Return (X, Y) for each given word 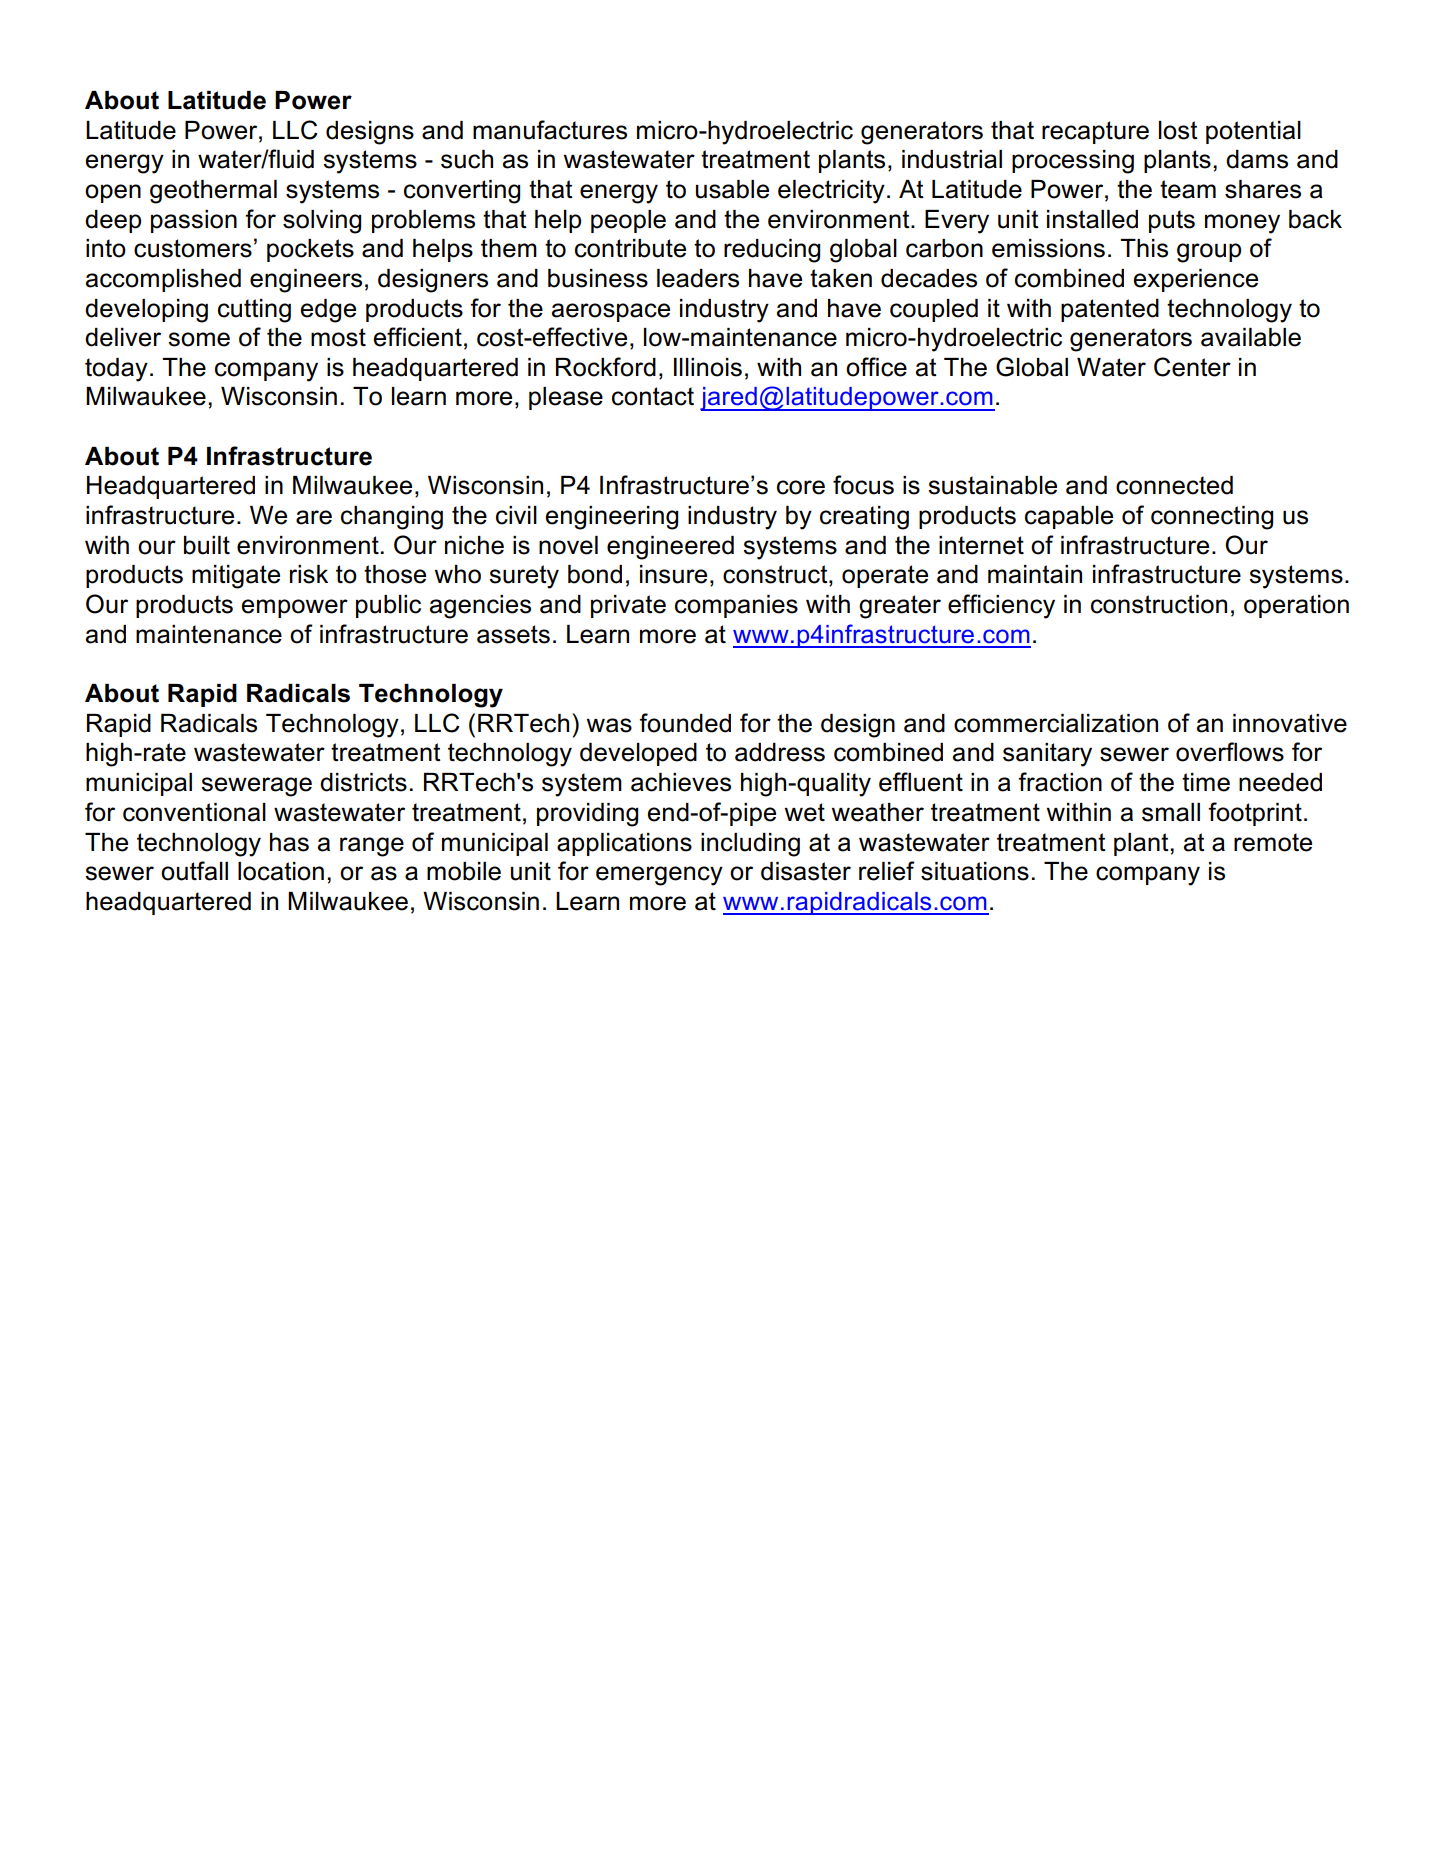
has (289, 842)
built (207, 545)
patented (1110, 310)
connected (1174, 485)
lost (1178, 130)
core (801, 487)
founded (685, 723)
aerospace (611, 312)
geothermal (213, 192)
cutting (254, 311)
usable (732, 189)
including (750, 845)
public (388, 606)
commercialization (1056, 723)
